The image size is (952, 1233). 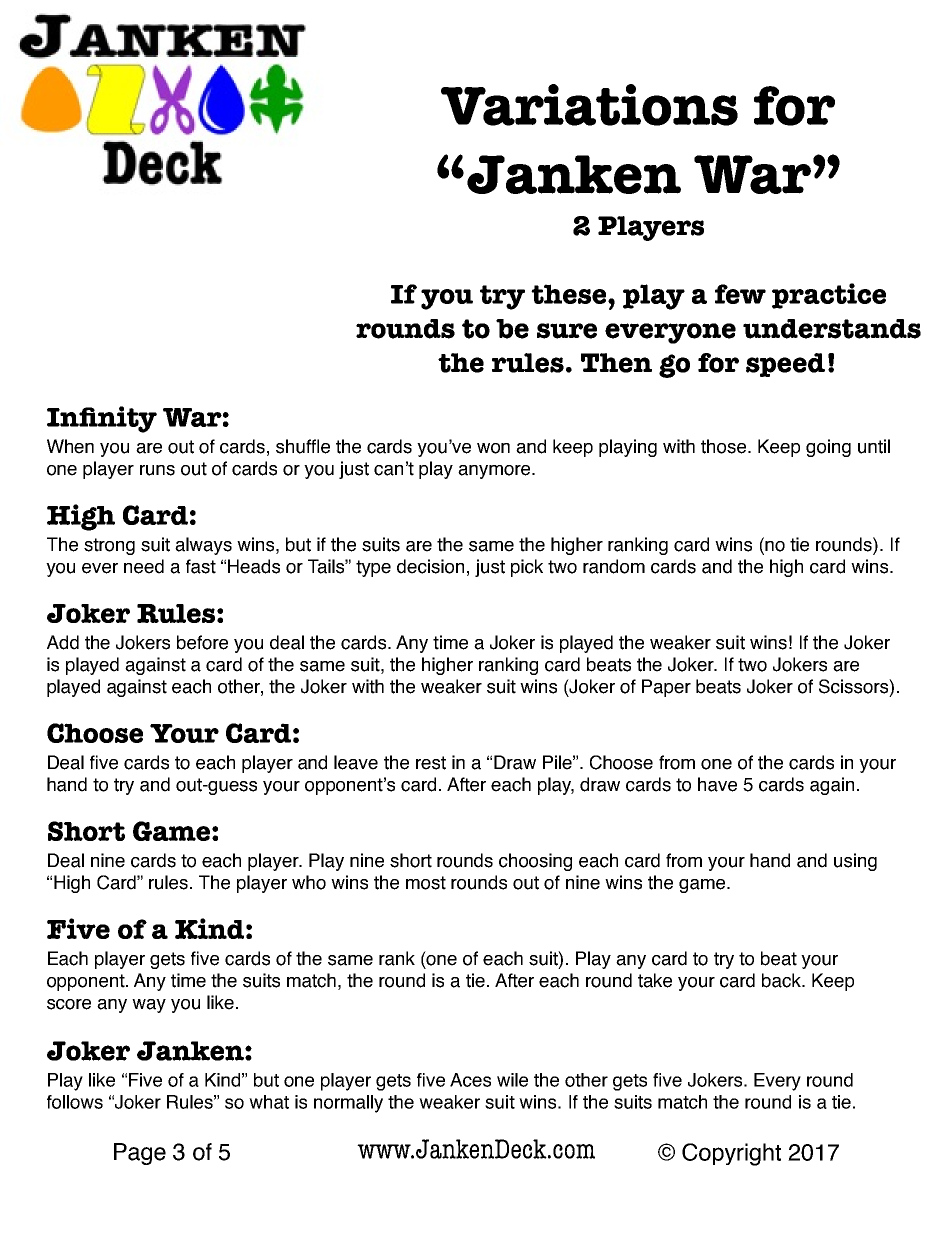 I want to click on using, so click(x=855, y=862).
